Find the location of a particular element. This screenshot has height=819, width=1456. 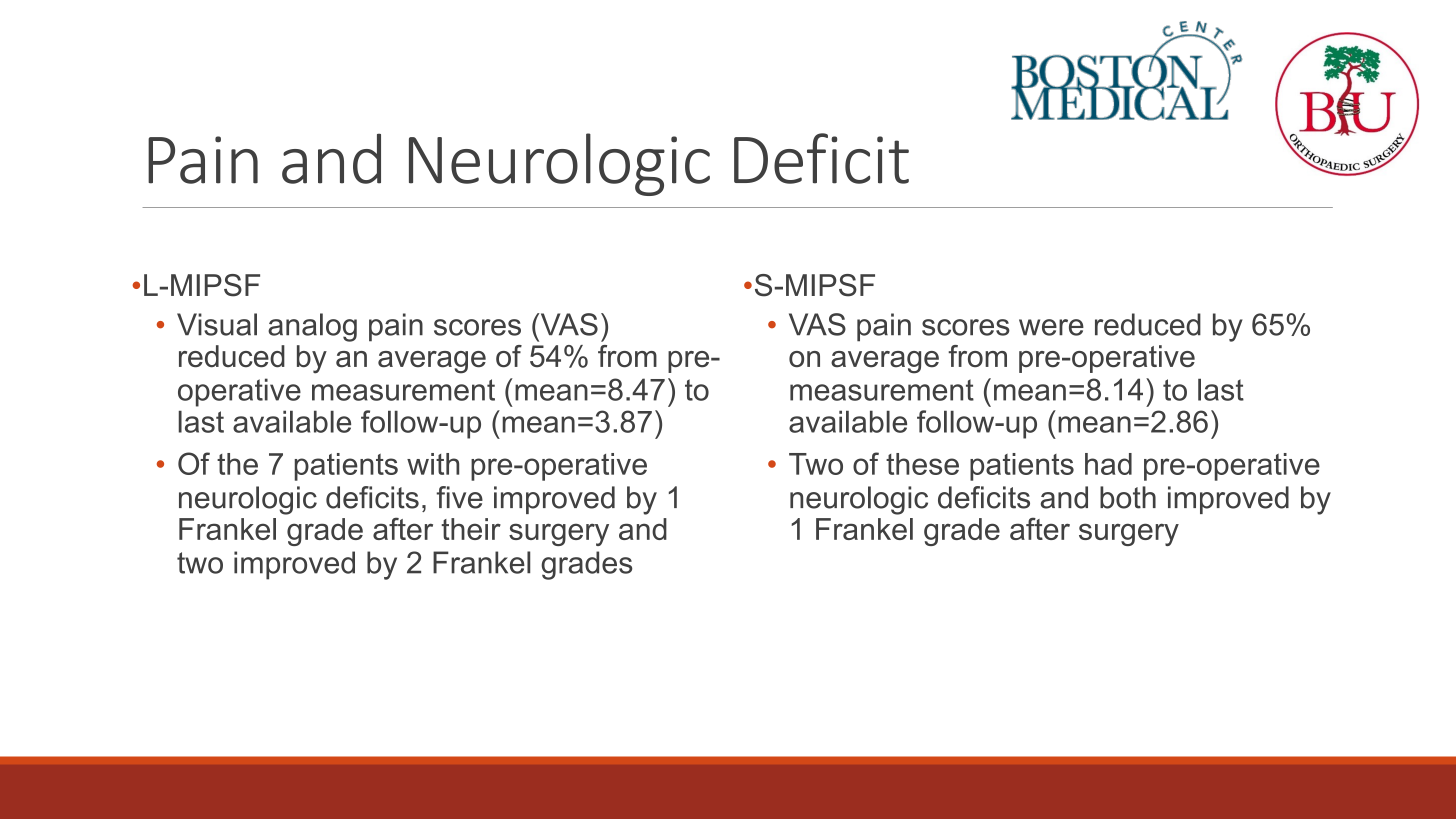

with is located at coordinates (433, 464).
